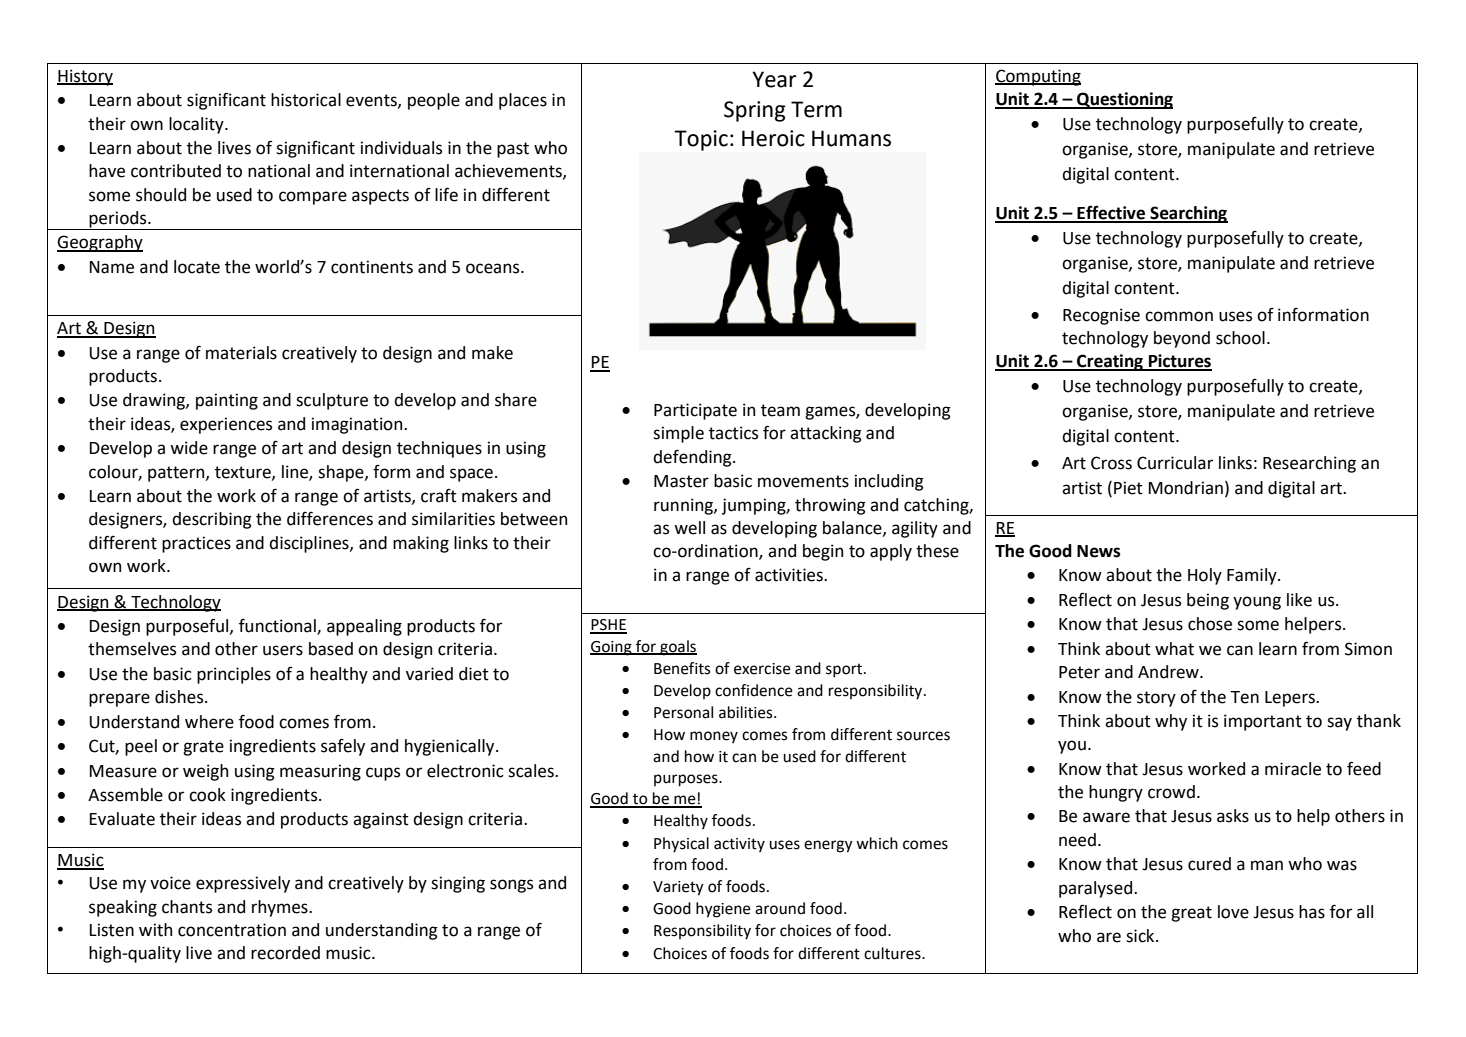 This screenshot has height=1037, width=1466. I want to click on exercise, so click(762, 669).
